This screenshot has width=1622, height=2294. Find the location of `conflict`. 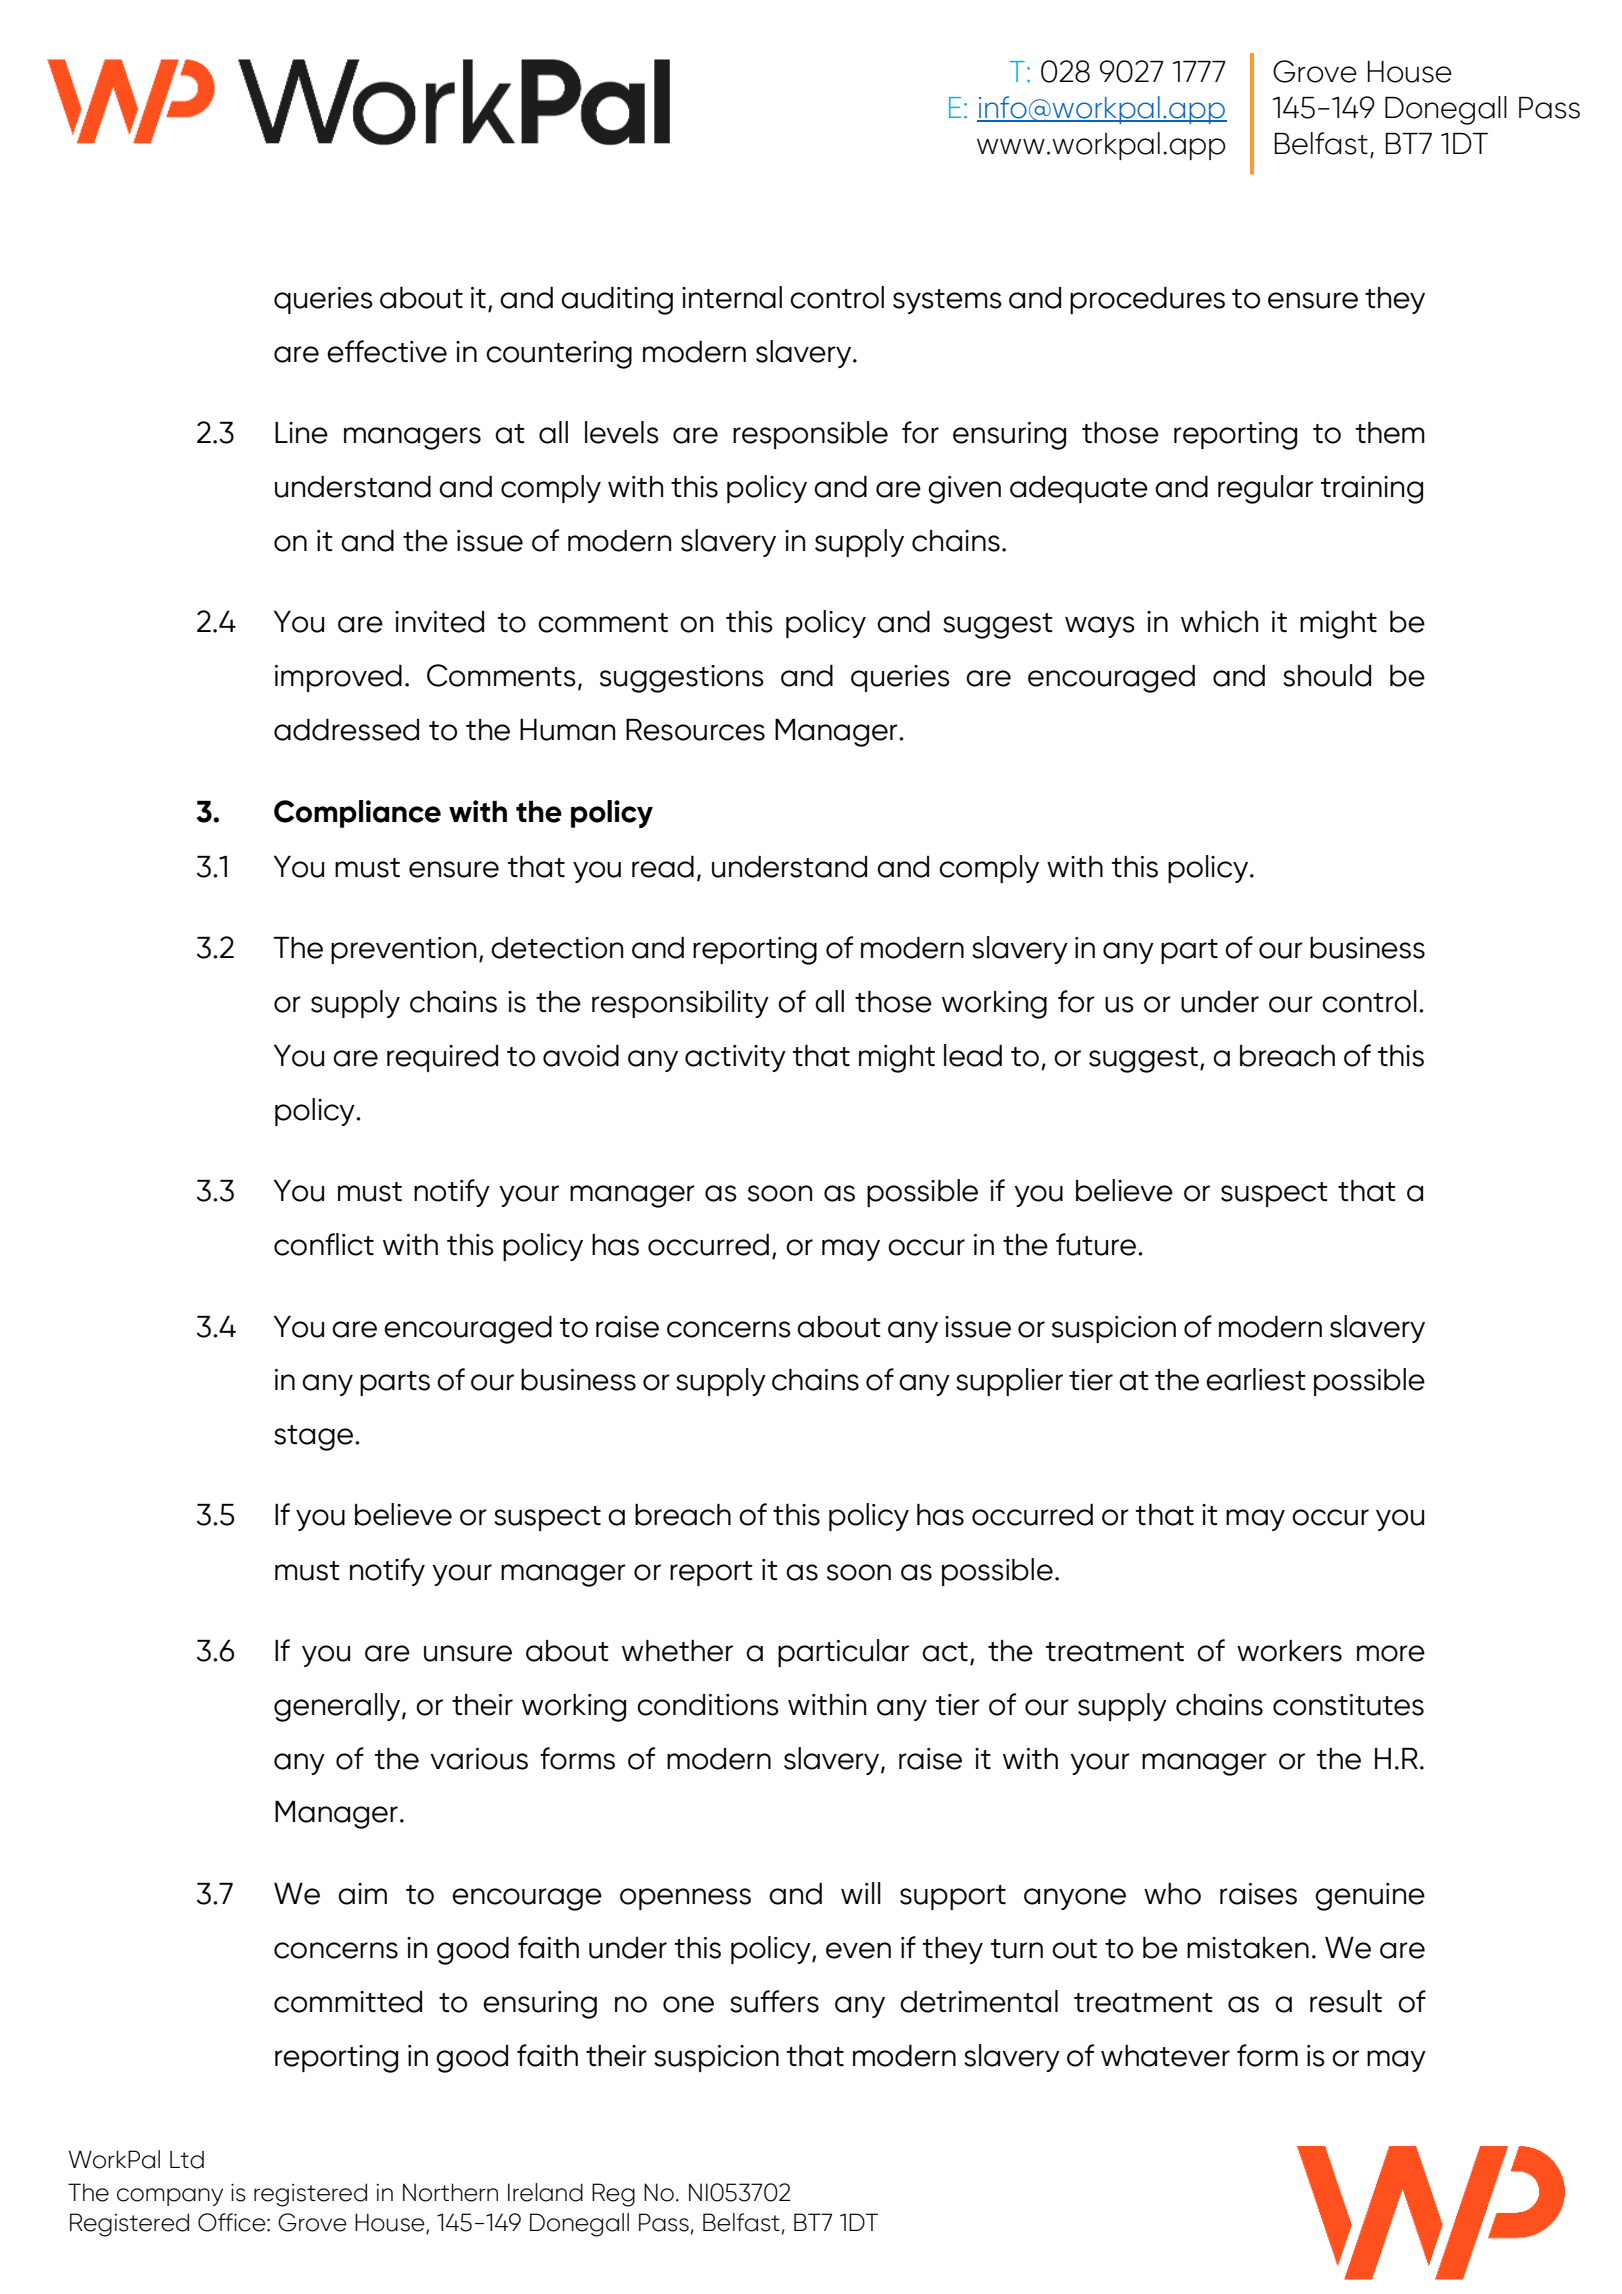

conflict is located at coordinates (324, 1244).
